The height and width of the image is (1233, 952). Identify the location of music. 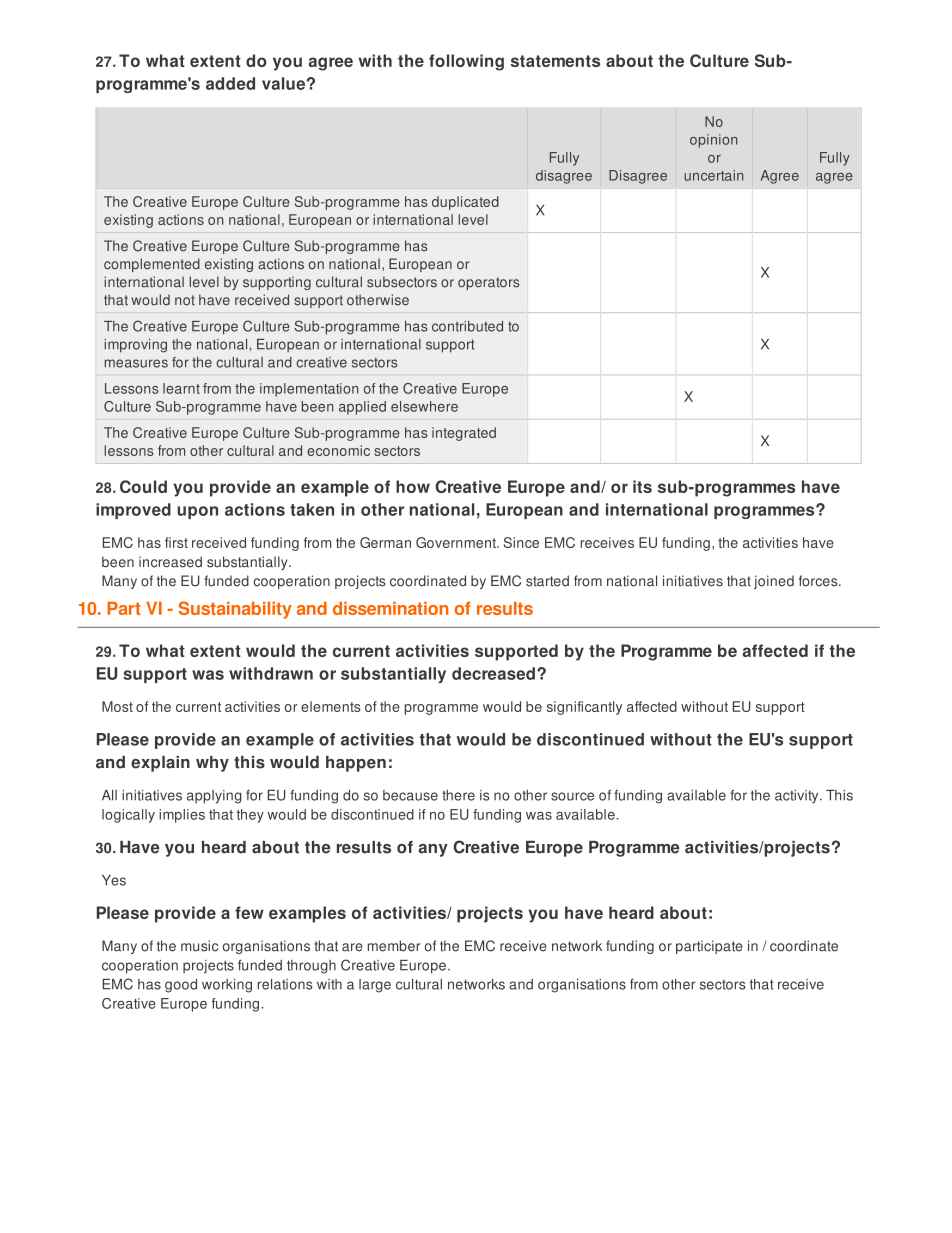
(199, 946).
